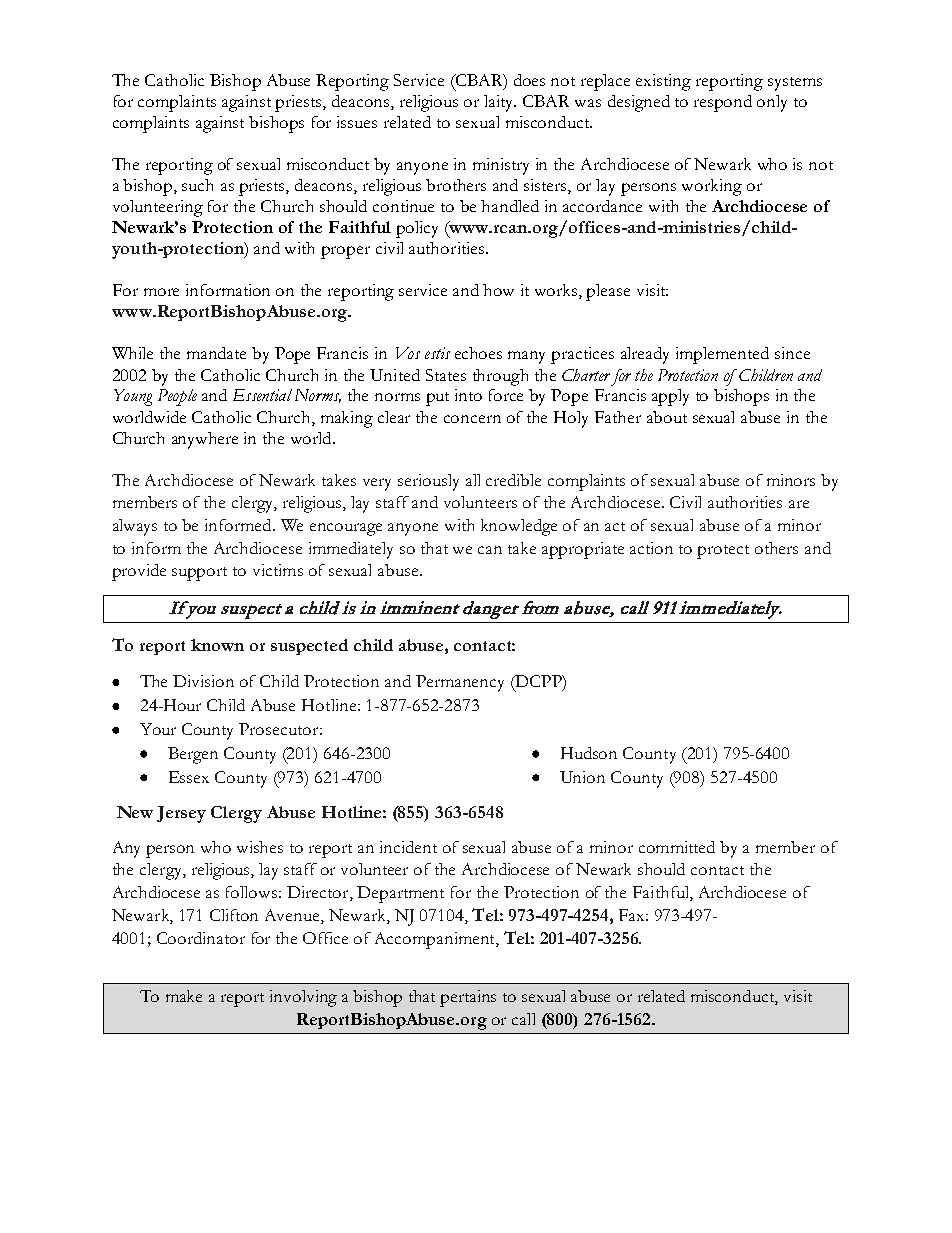 The image size is (952, 1233). Describe the element at coordinates (500, 103) in the image. I see `laity` at that location.
